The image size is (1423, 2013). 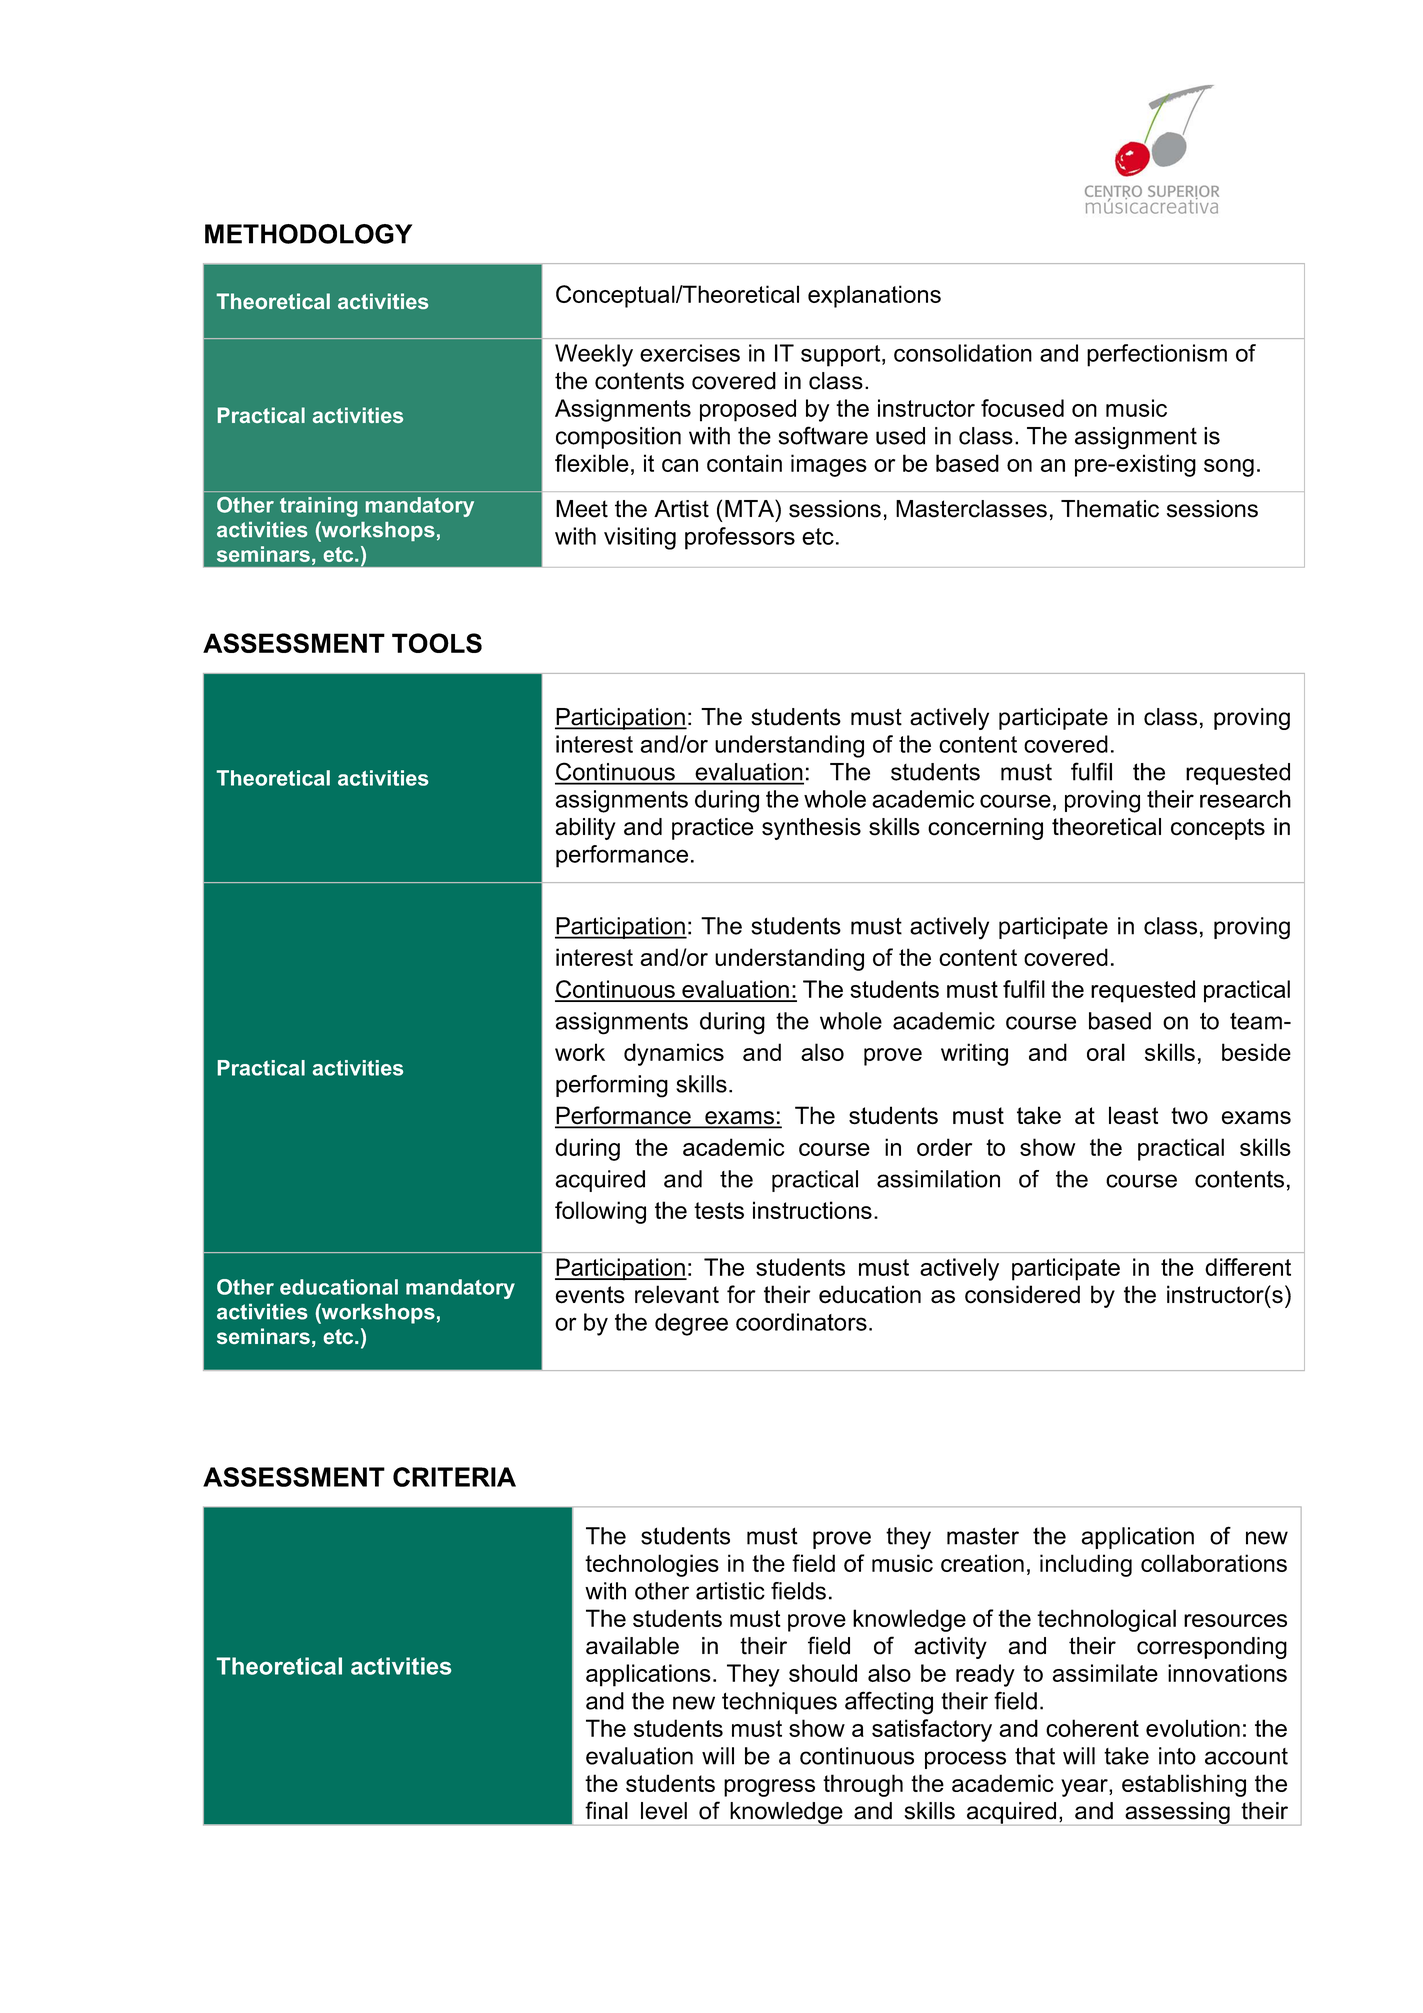 I want to click on different, so click(x=1248, y=1267).
